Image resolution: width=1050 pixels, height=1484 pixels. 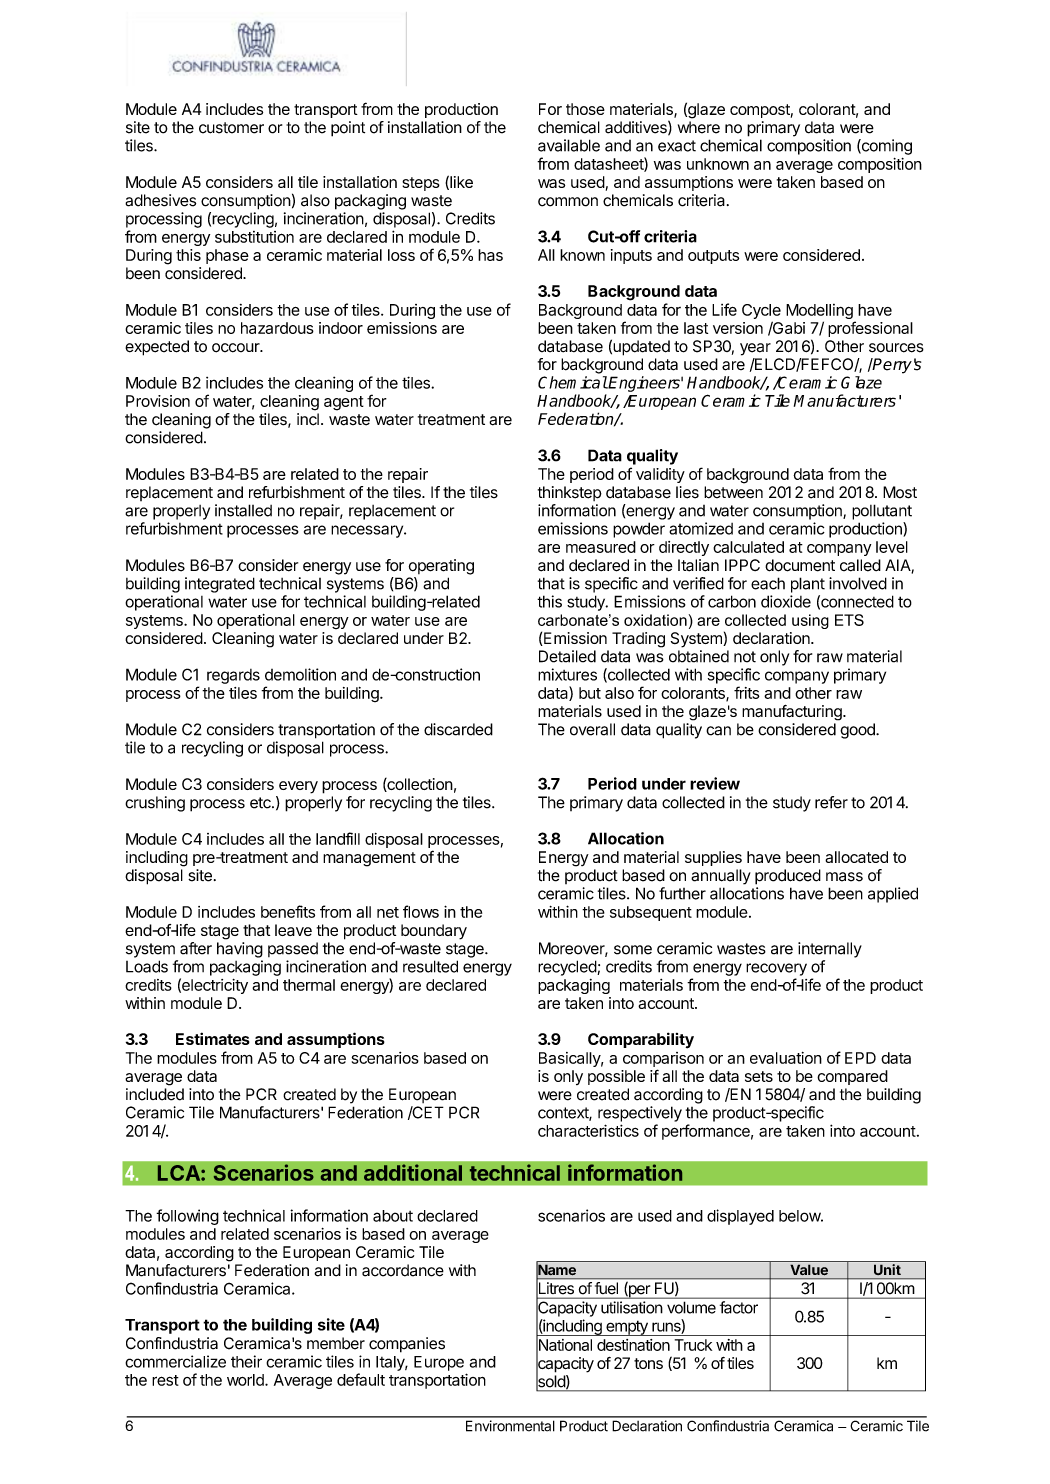 What do you see at coordinates (458, 729) in the document?
I see `discarded` at bounding box center [458, 729].
